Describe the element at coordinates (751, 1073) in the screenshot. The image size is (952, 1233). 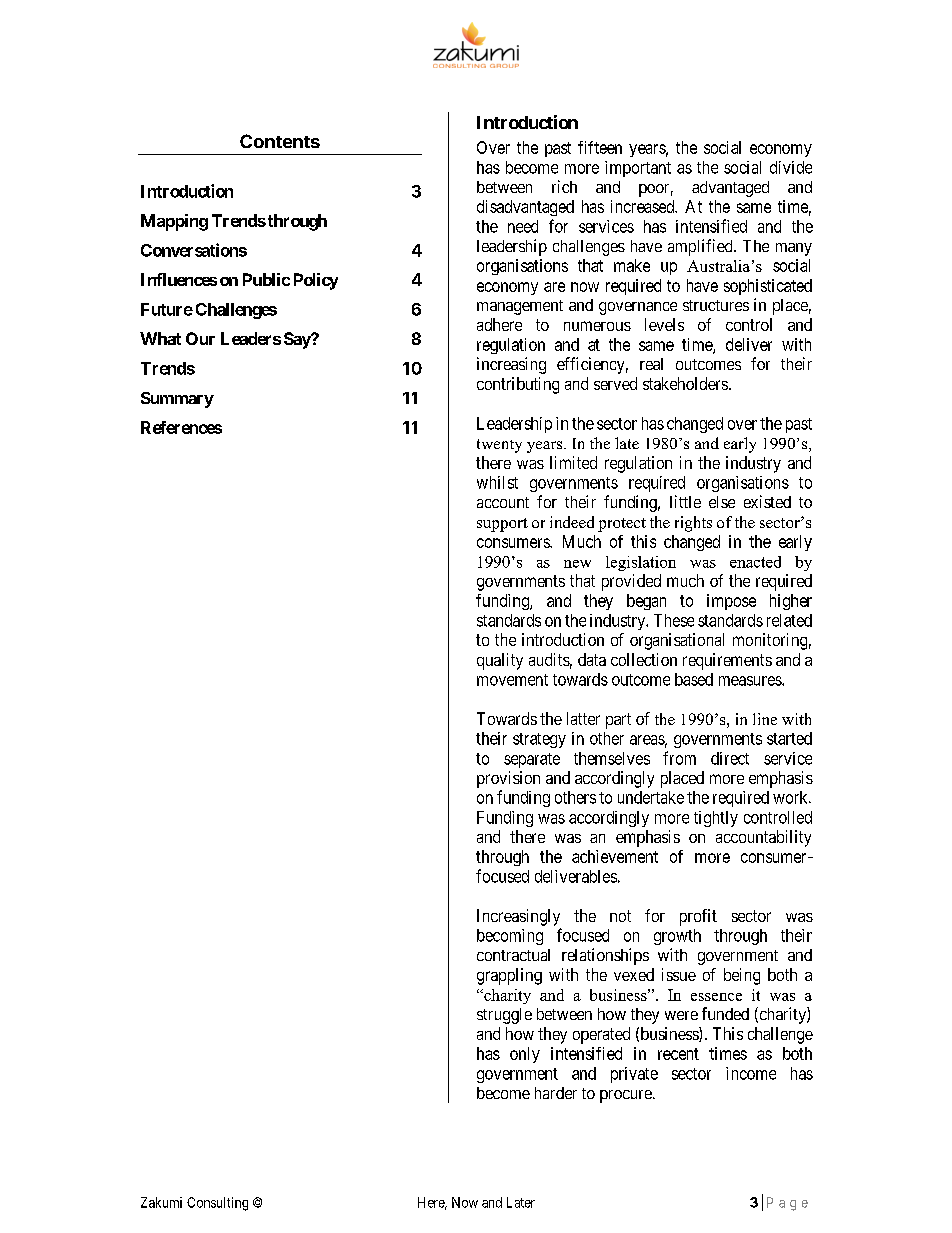
I see `income` at that location.
